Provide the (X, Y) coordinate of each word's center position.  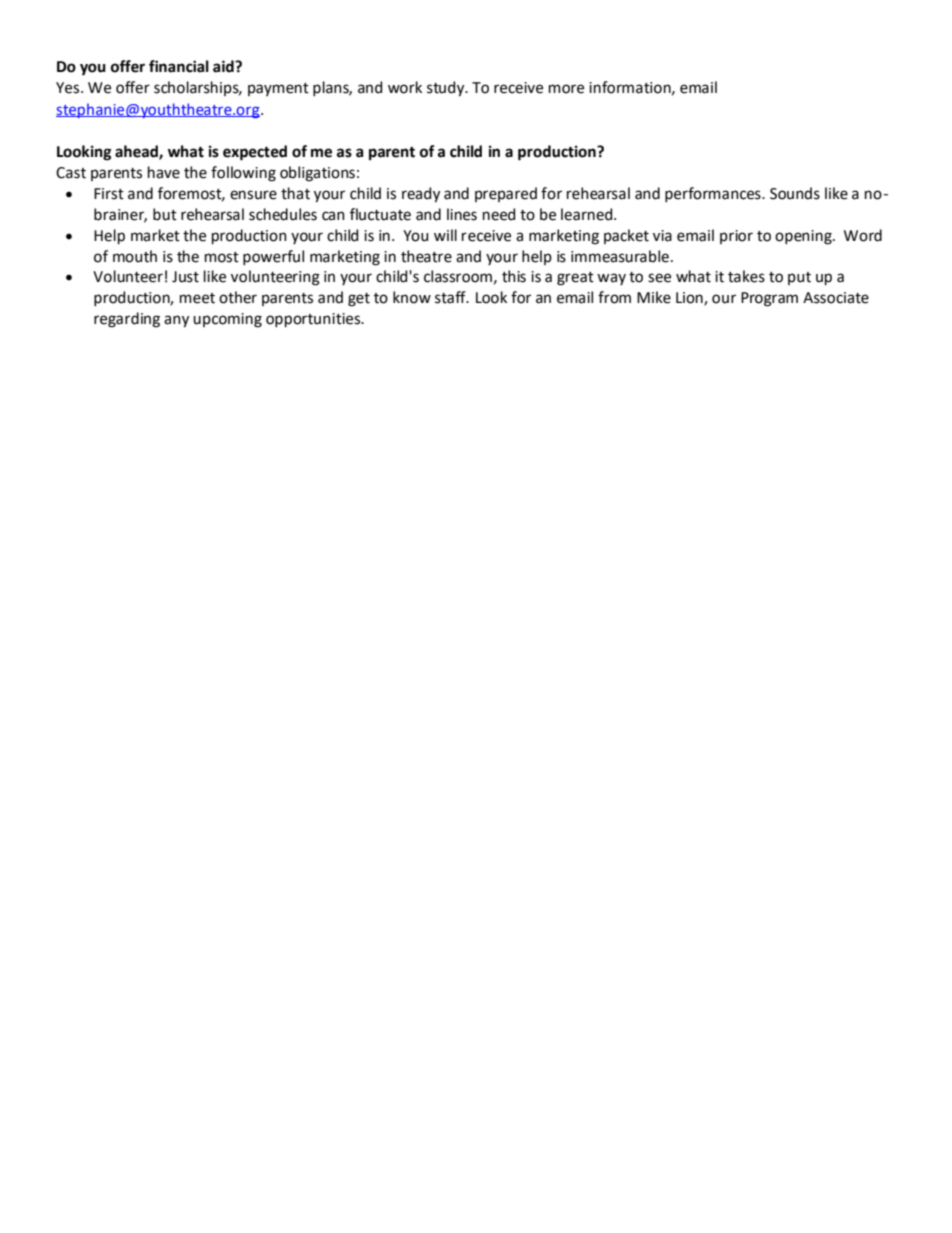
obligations (317, 174)
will (445, 235)
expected (255, 153)
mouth (135, 256)
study (447, 89)
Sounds (795, 193)
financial (179, 66)
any (176, 321)
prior (736, 237)
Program (769, 299)
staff (451, 297)
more (566, 89)
